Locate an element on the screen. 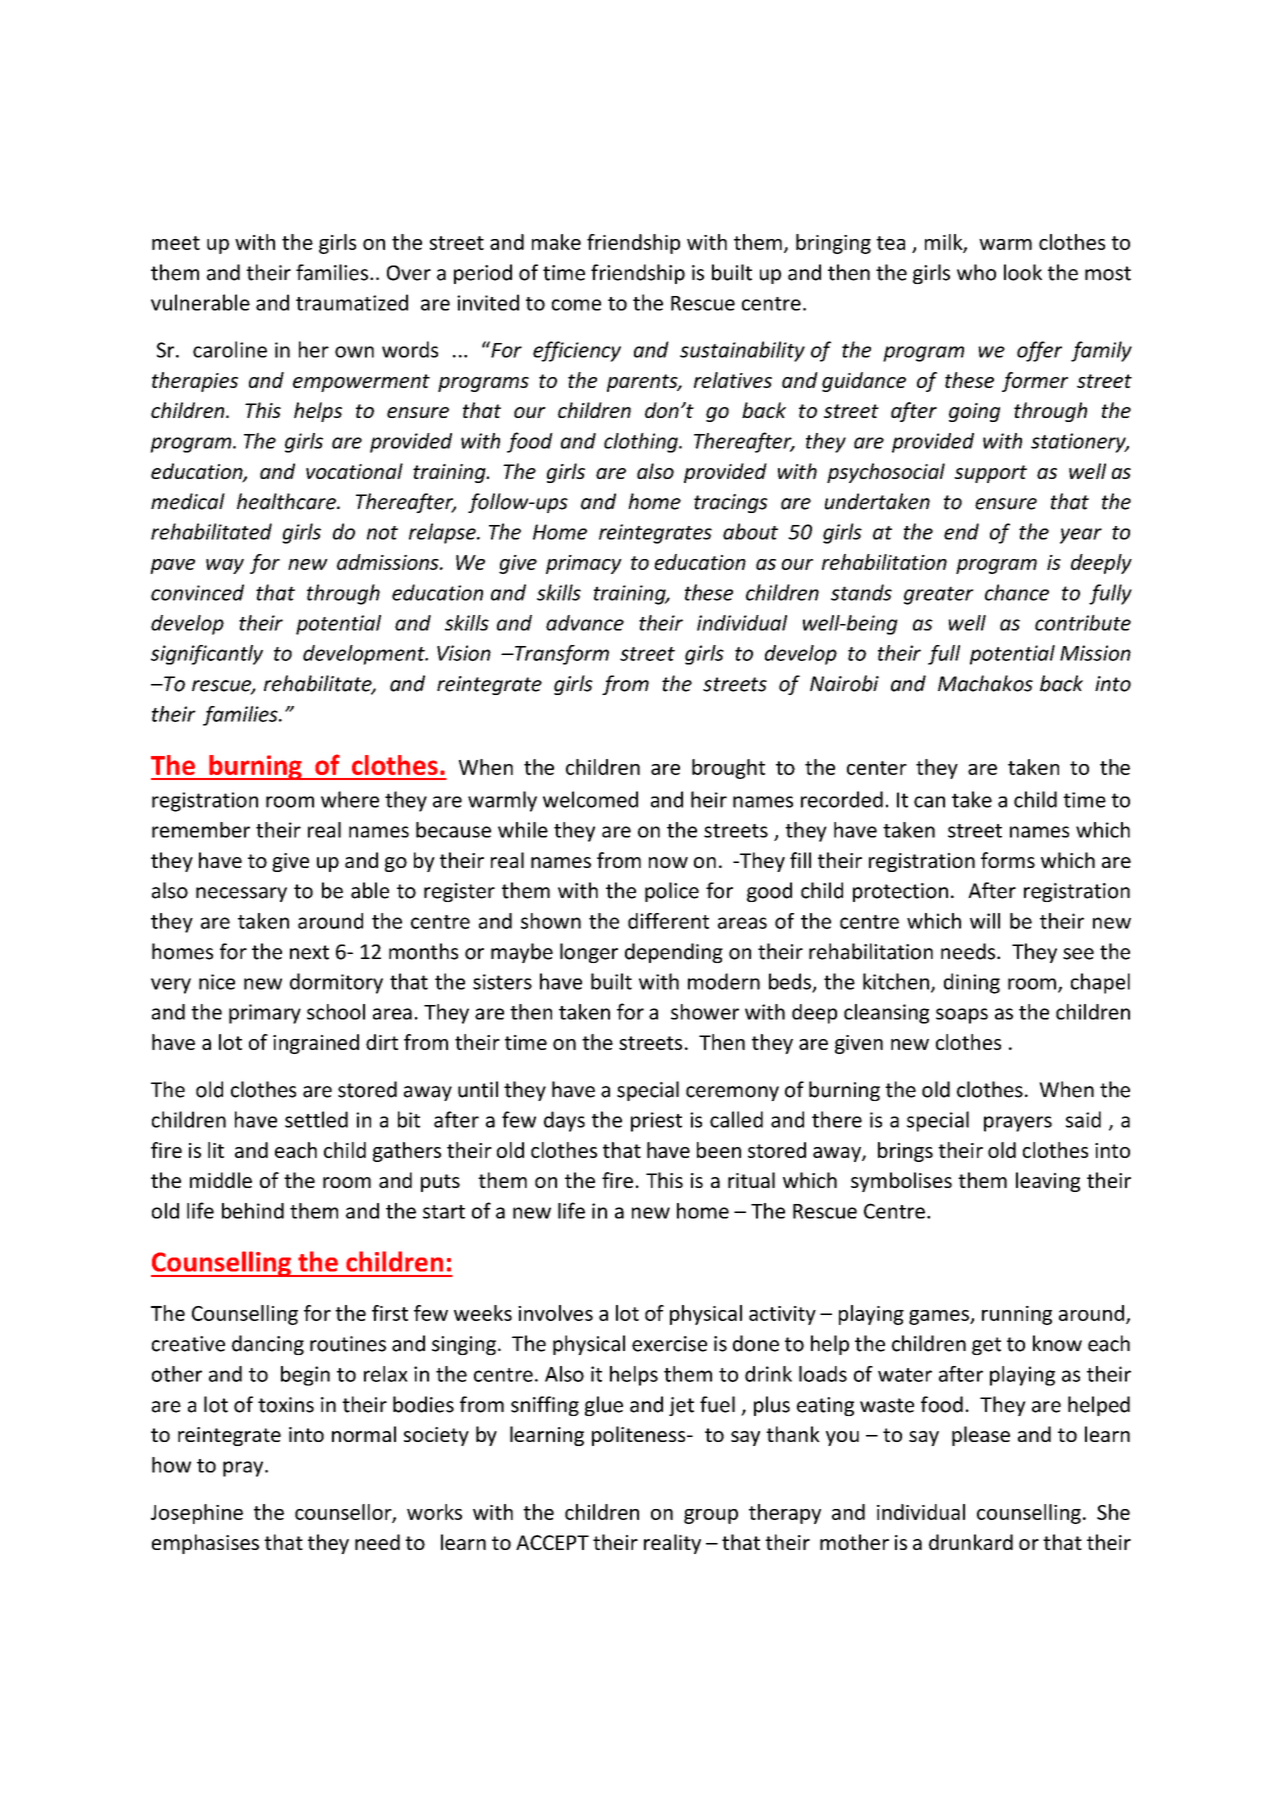 Image resolution: width=1281 pixels, height=1811 pixels. priest is located at coordinates (656, 1122).
